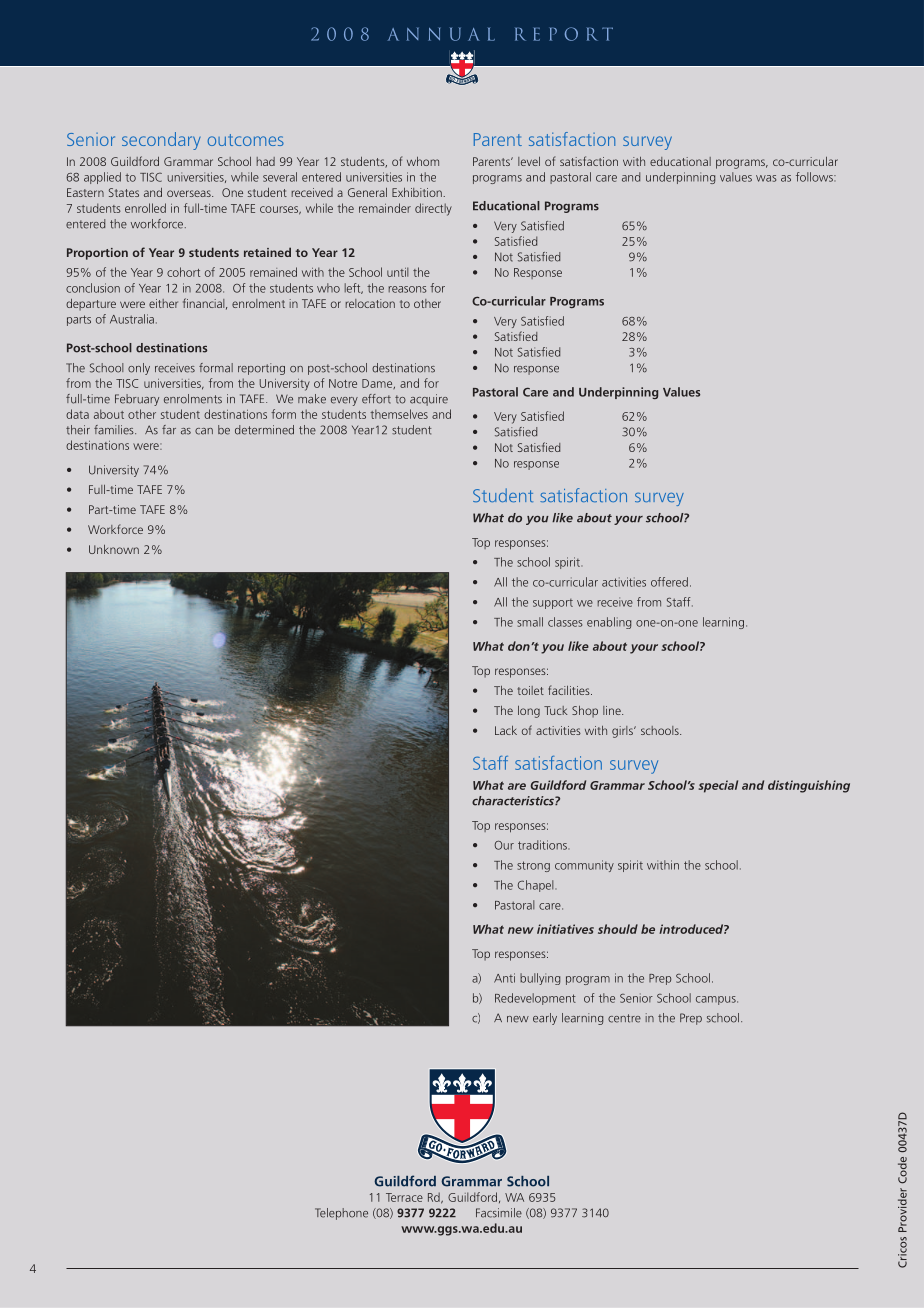 This screenshot has height=1308, width=924. I want to click on follows, so click(815, 177).
